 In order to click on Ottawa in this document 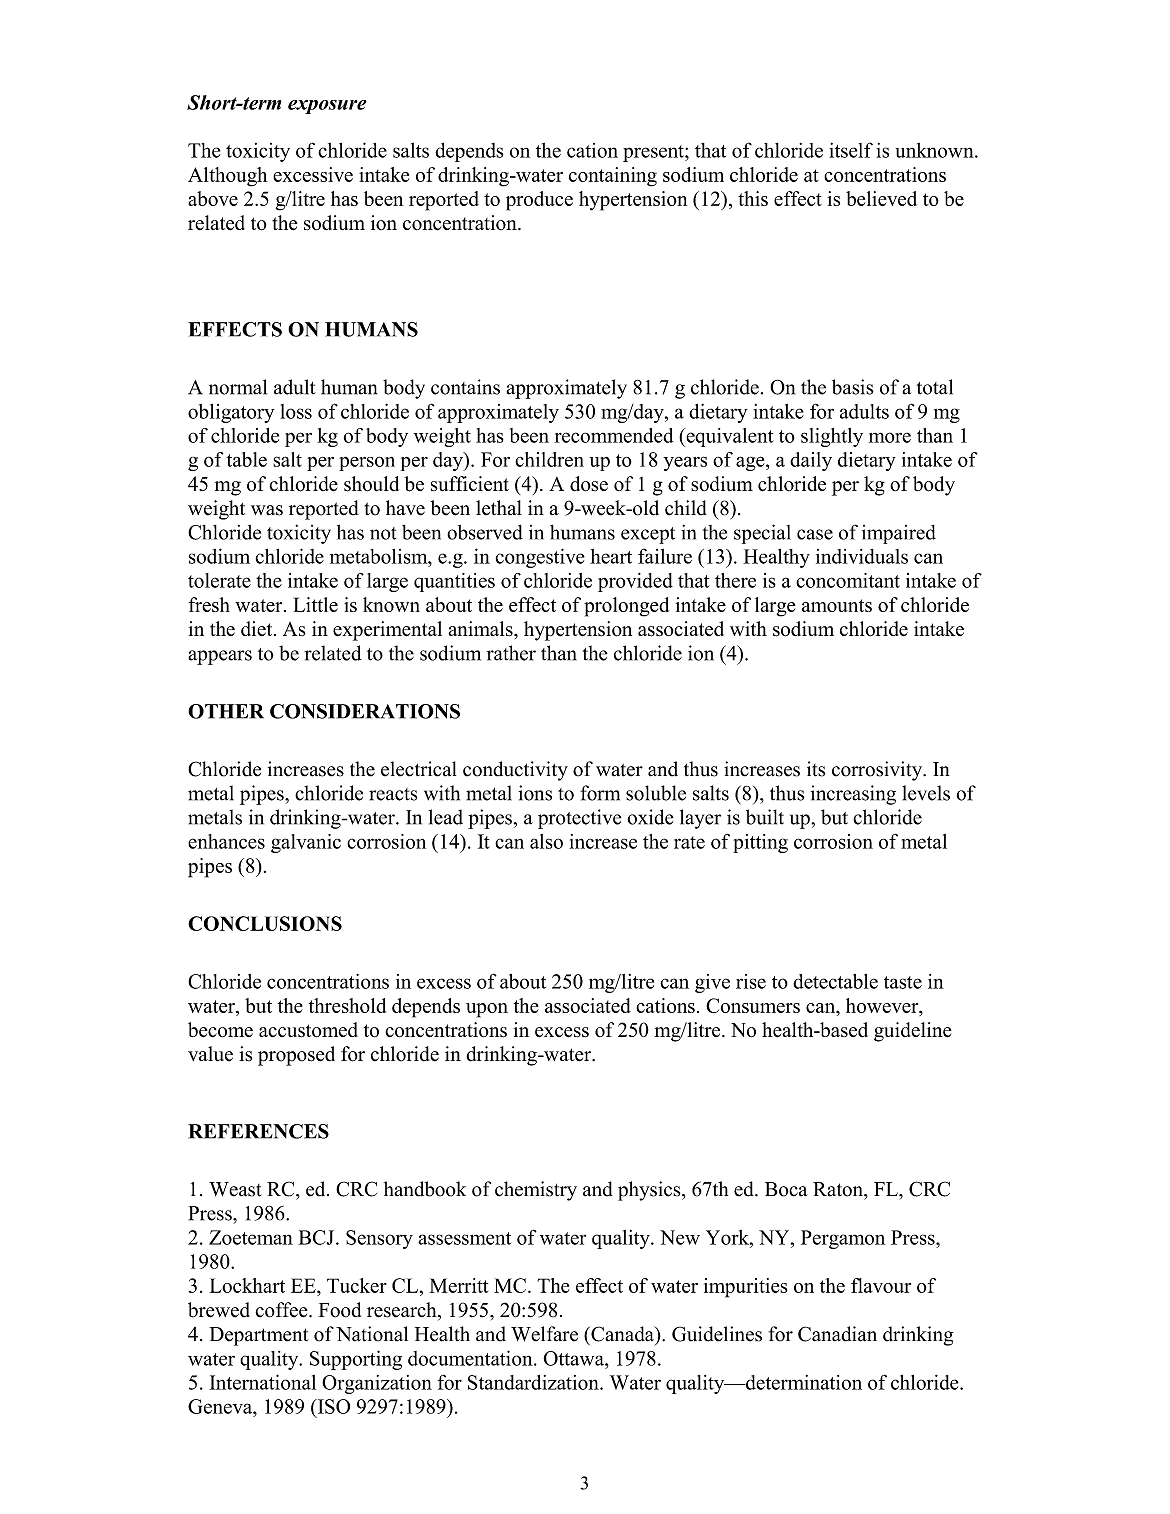, I will do `click(574, 1358)`.
